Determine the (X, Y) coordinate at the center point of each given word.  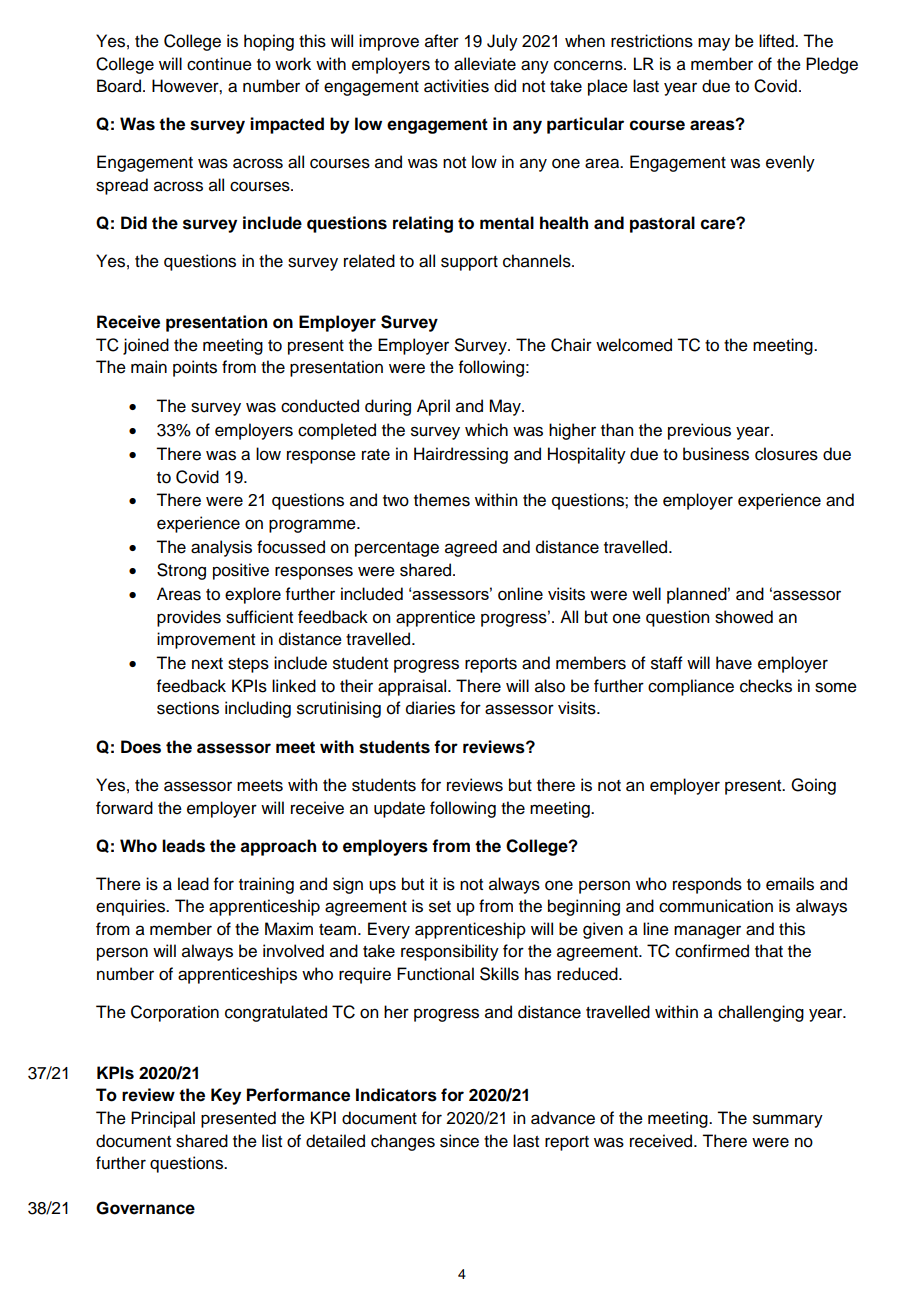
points (195, 368)
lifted (777, 41)
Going (813, 786)
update (399, 809)
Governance (145, 1208)
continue (219, 64)
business (716, 454)
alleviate (485, 64)
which (486, 430)
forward (124, 808)
